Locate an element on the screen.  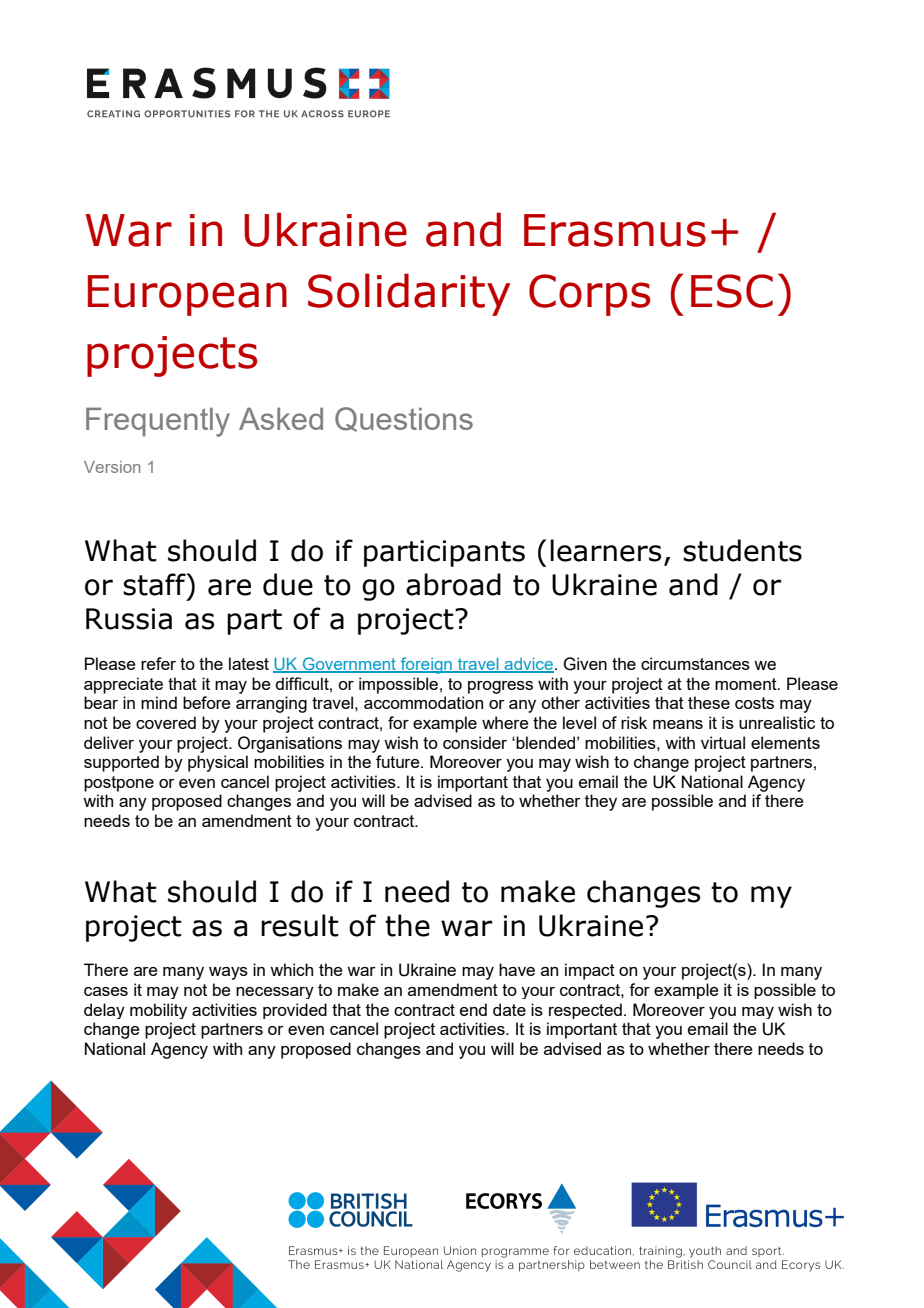
date is located at coordinates (509, 1009).
